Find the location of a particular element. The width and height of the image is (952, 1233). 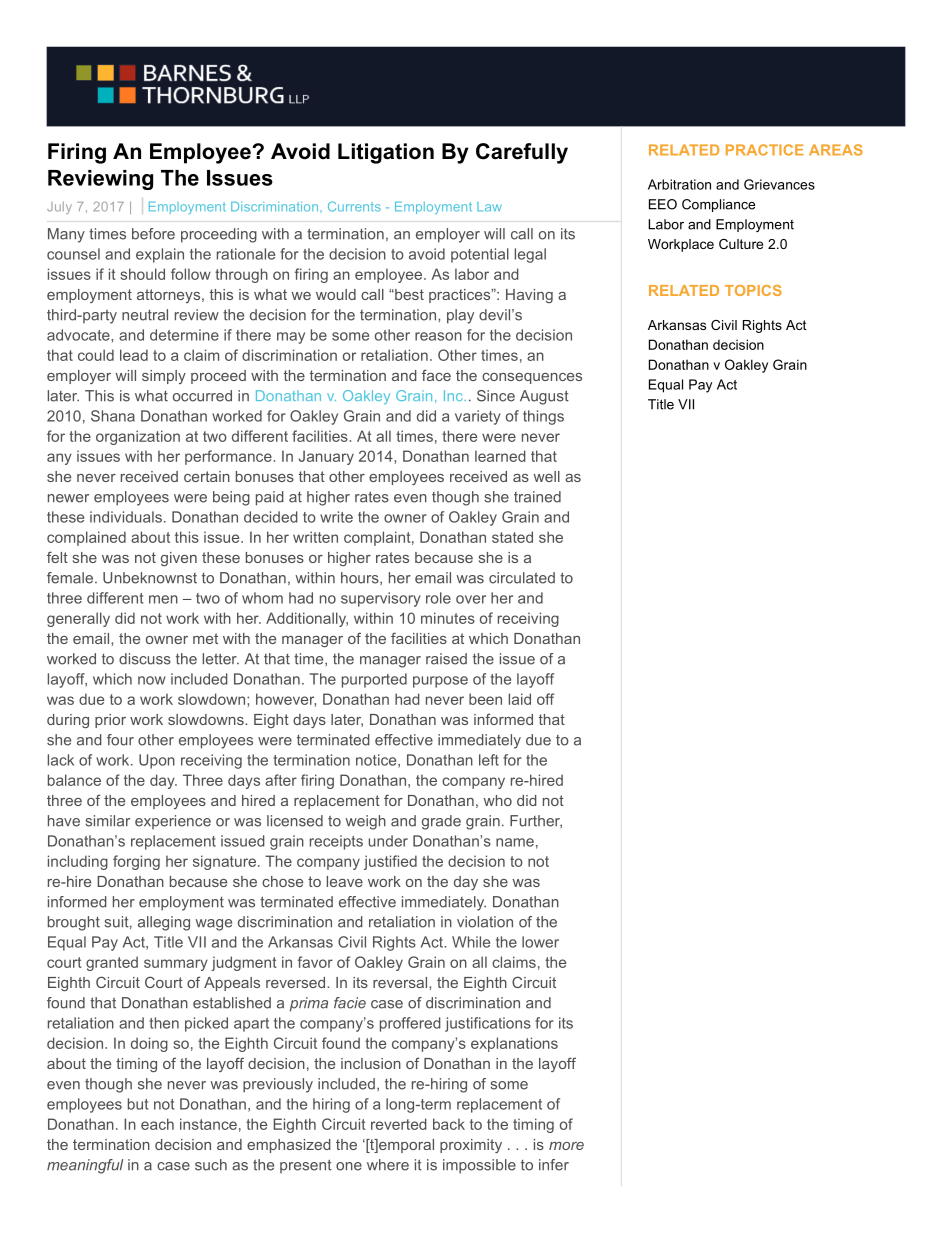

Grievances is located at coordinates (779, 184).
